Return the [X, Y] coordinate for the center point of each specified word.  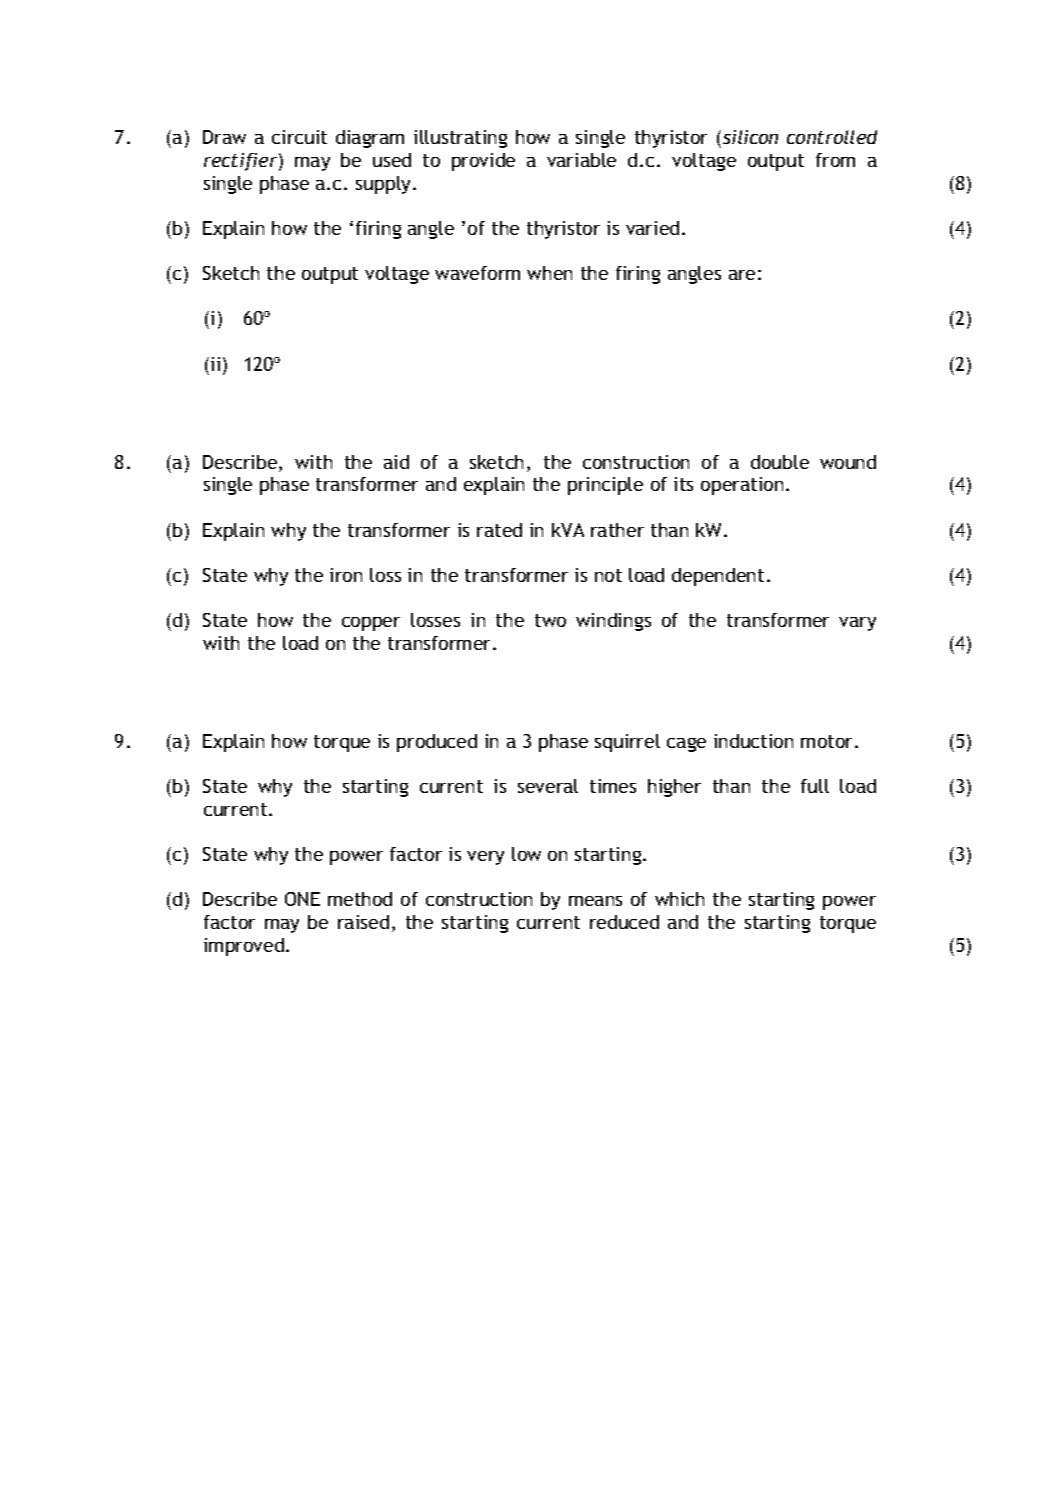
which [679, 899]
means [595, 901]
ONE [302, 899]
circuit [299, 137]
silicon [750, 137]
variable [581, 160]
